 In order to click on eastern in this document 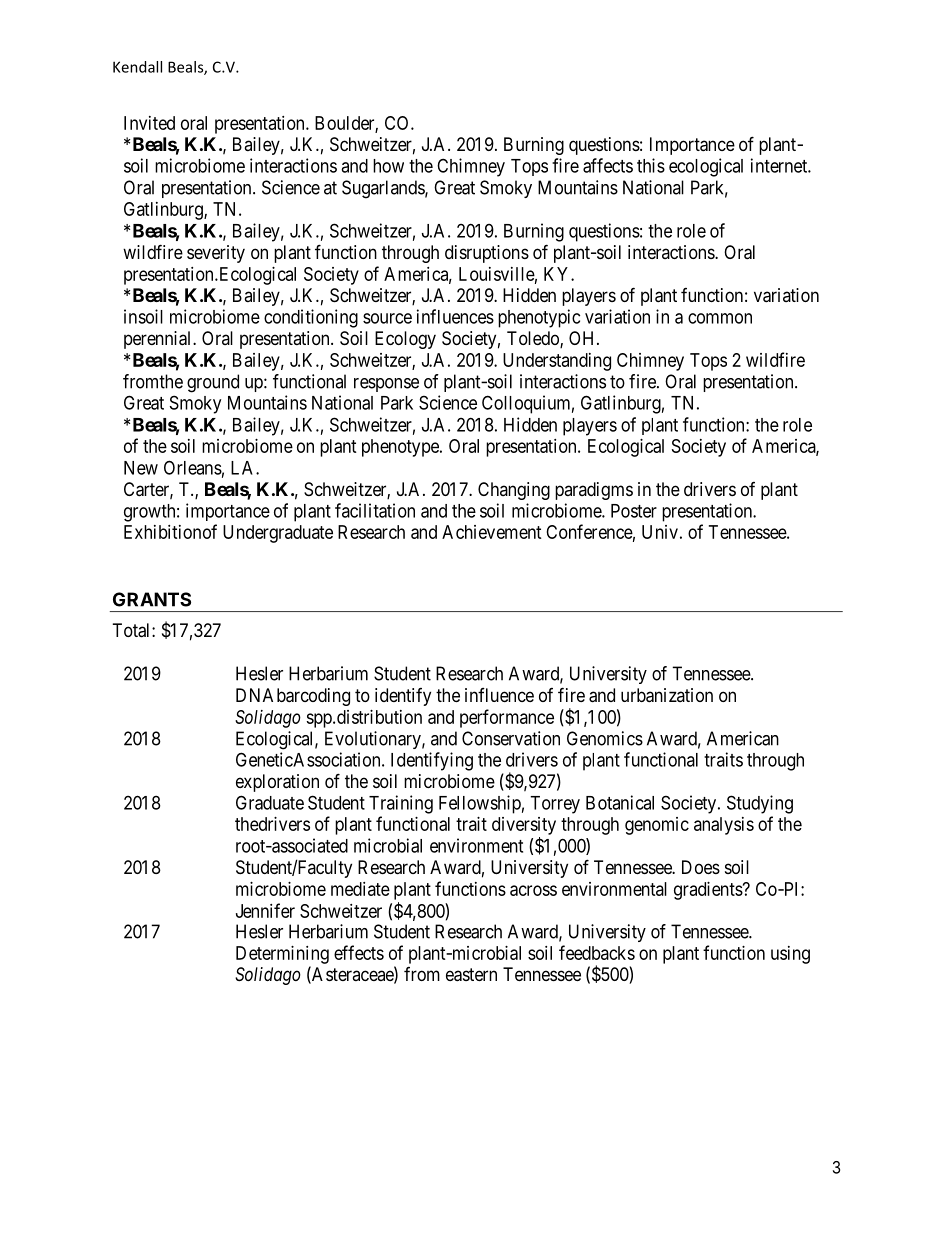, I will do `click(471, 975)`.
